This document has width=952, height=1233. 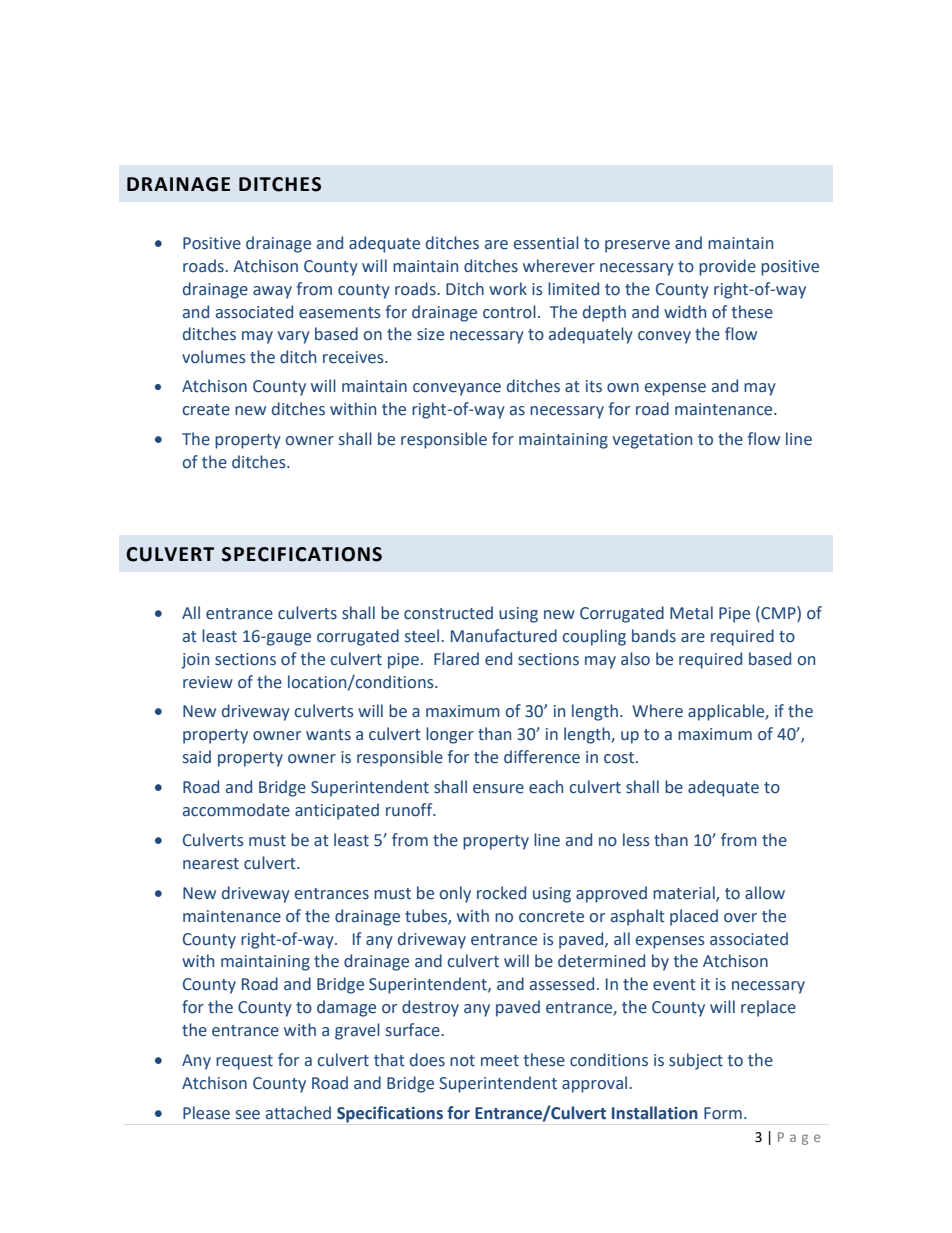 I want to click on work, so click(x=508, y=289).
